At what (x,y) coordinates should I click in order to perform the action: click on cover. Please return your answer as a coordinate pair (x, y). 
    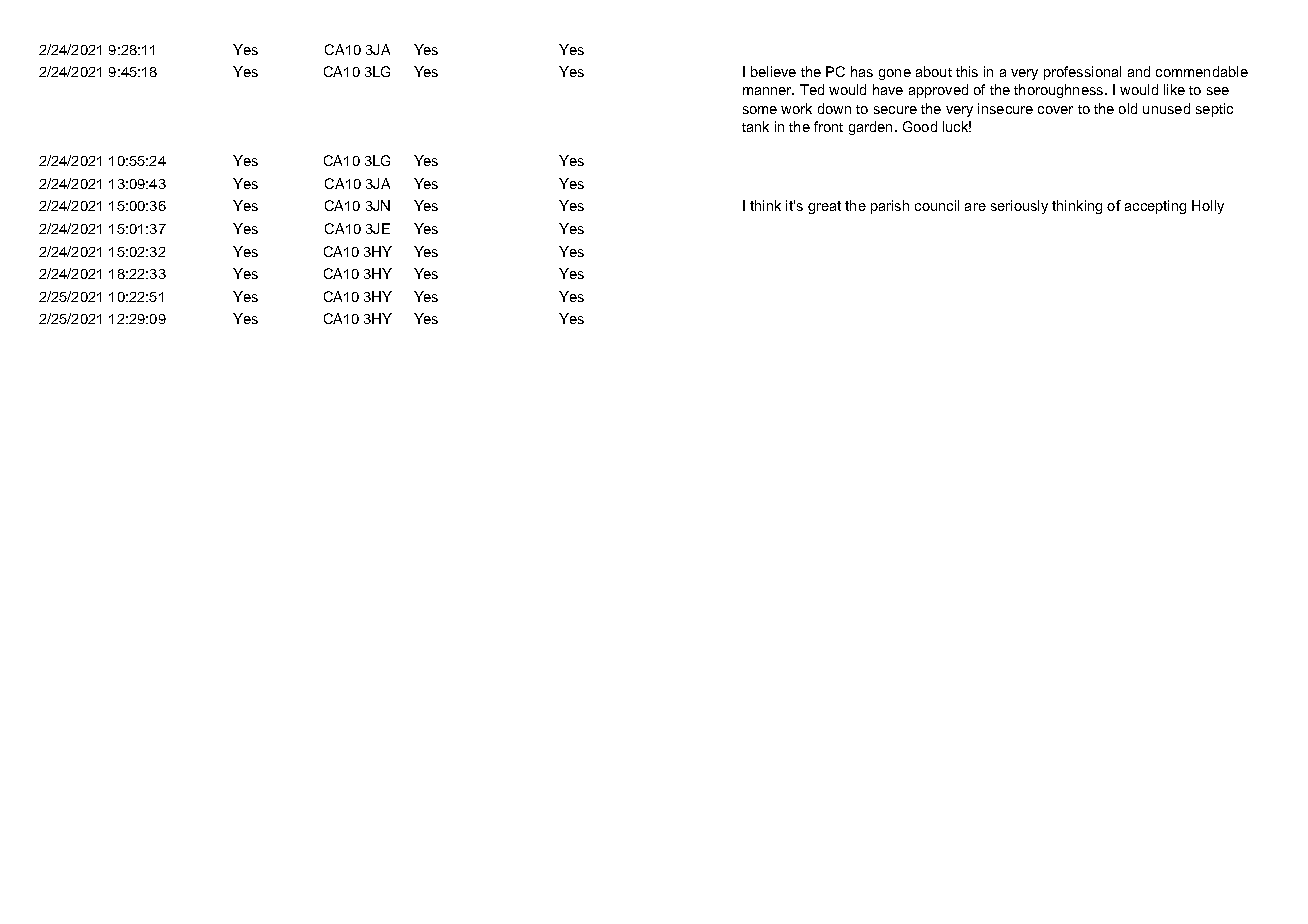
    Looking at the image, I should click on (1055, 110).
